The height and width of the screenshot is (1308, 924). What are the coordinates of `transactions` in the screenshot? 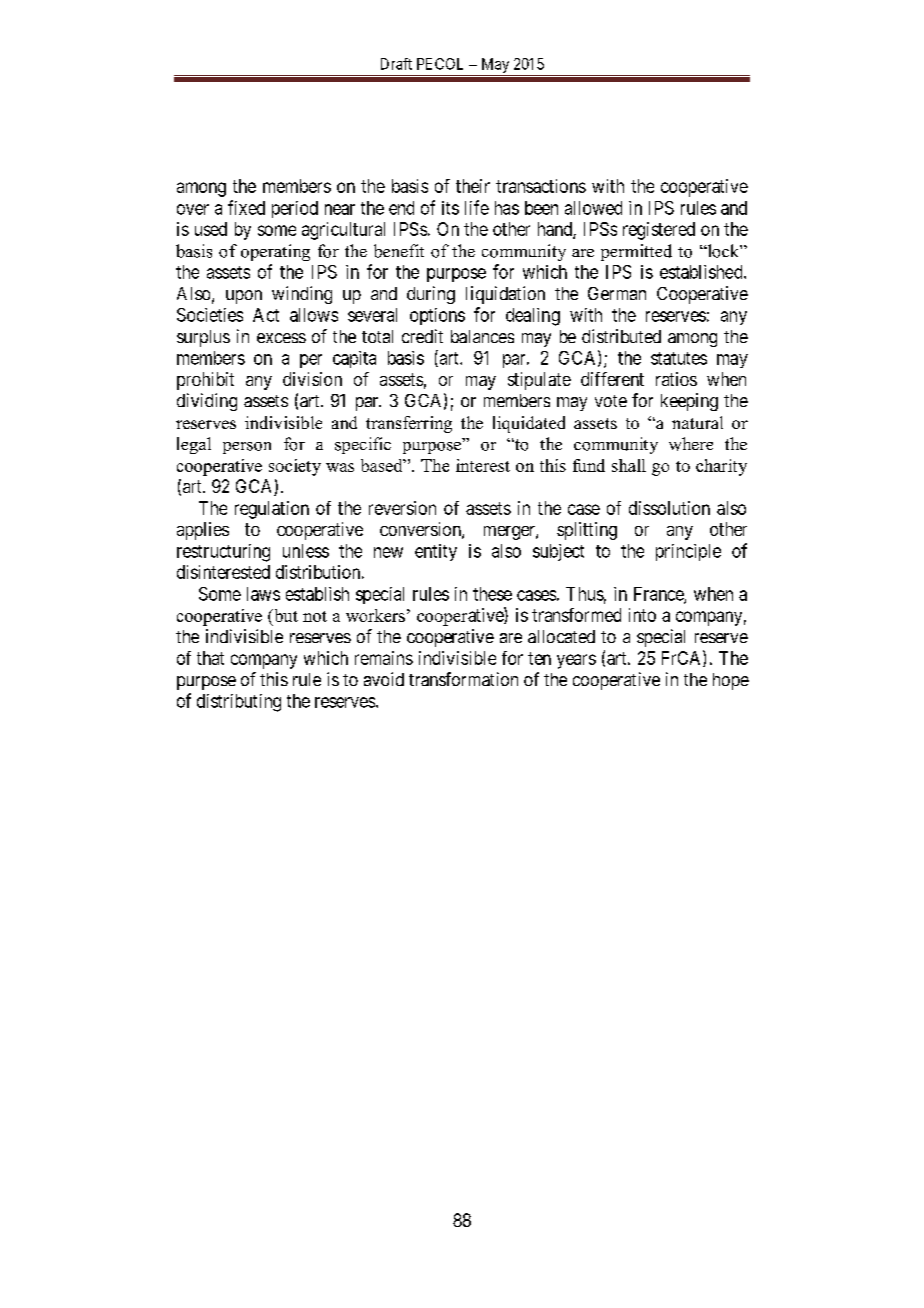 It's located at (541, 186).
